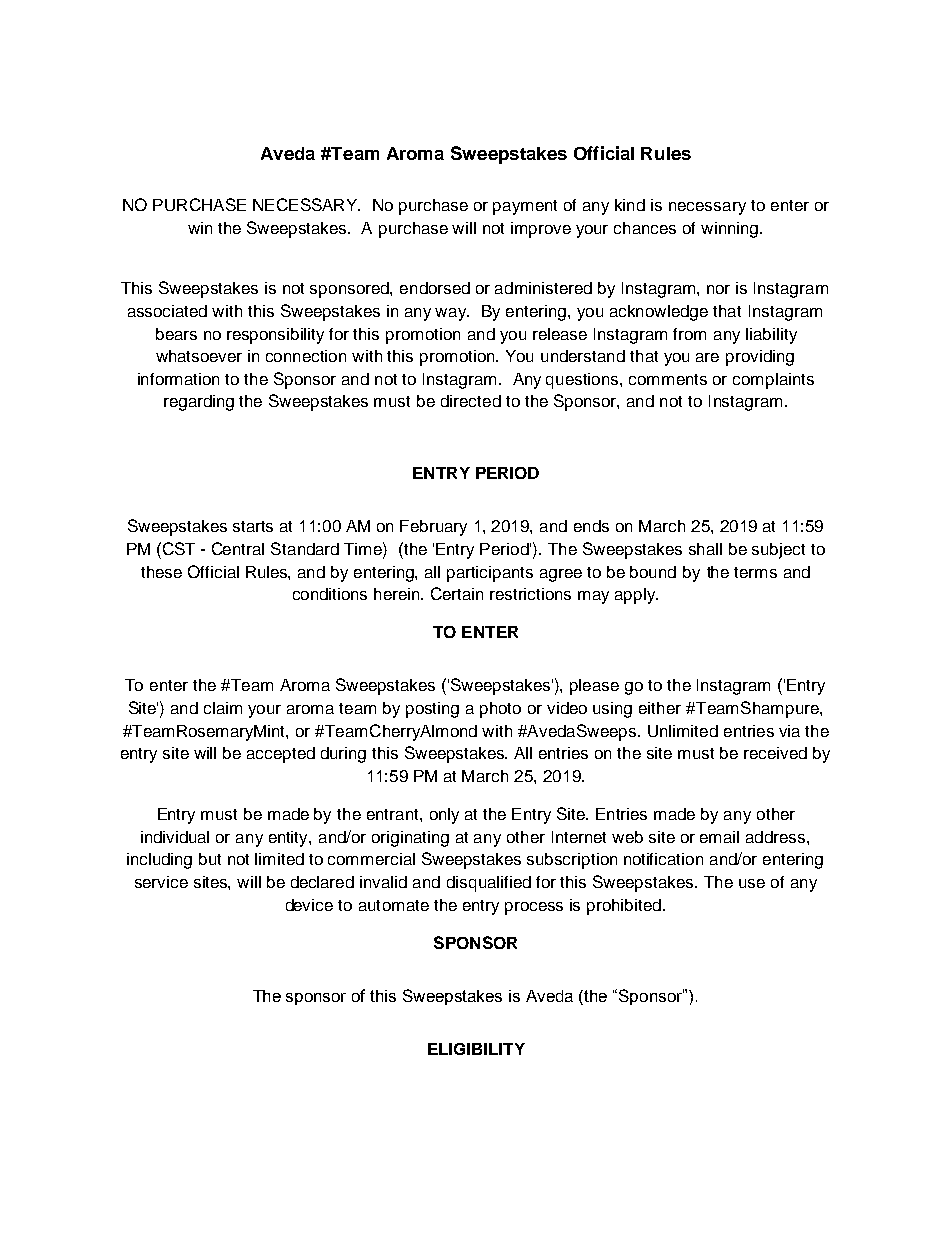  I want to click on starts, so click(253, 526).
